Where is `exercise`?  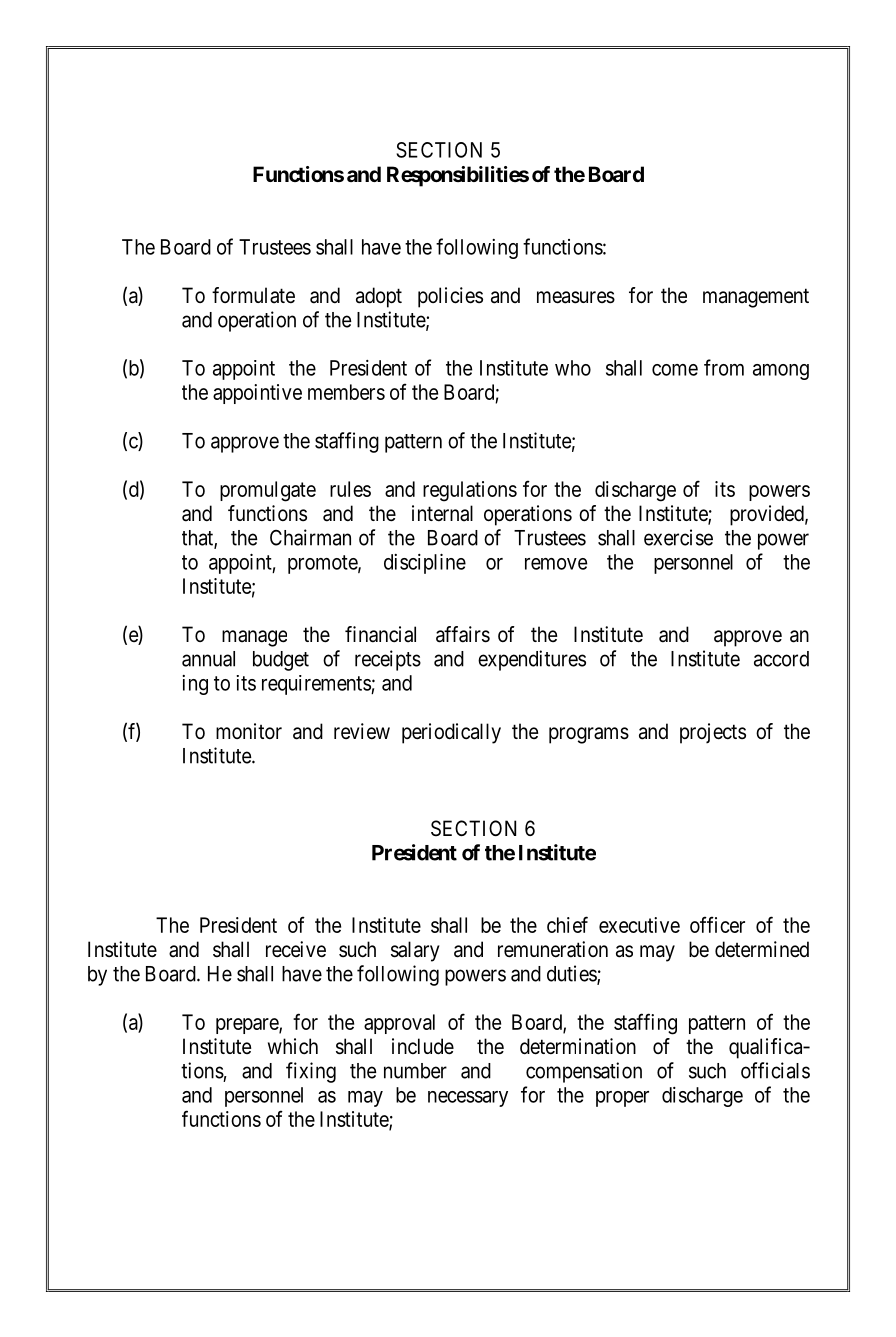
exercise is located at coordinates (678, 537).
